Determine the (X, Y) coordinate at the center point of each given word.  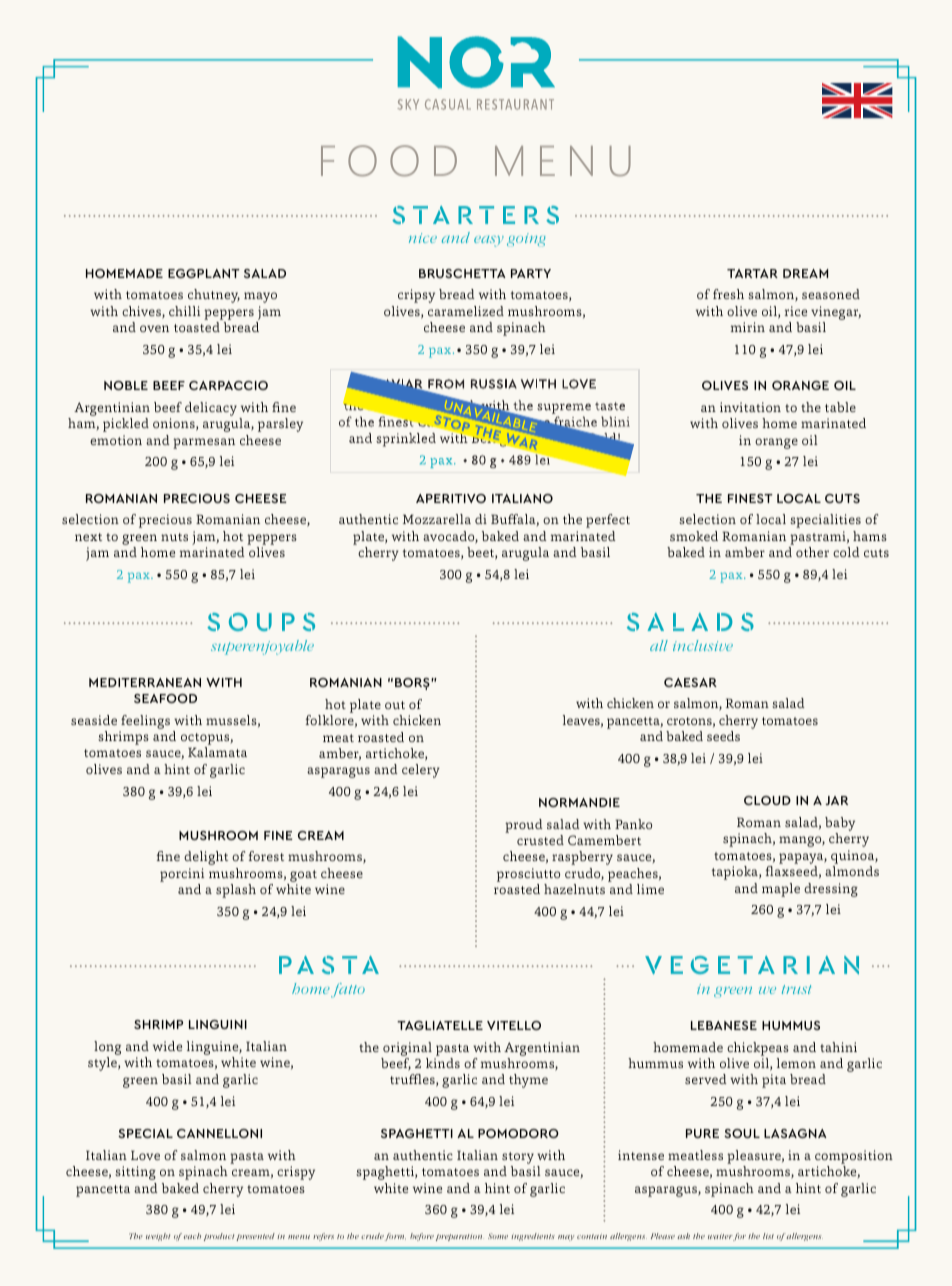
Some (498, 1236)
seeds (723, 736)
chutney (214, 296)
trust (796, 989)
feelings (145, 722)
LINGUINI (218, 1024)
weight (158, 1237)
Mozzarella (437, 519)
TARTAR (752, 273)
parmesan (204, 443)
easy (489, 241)
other (812, 552)
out (395, 705)
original (407, 1049)
